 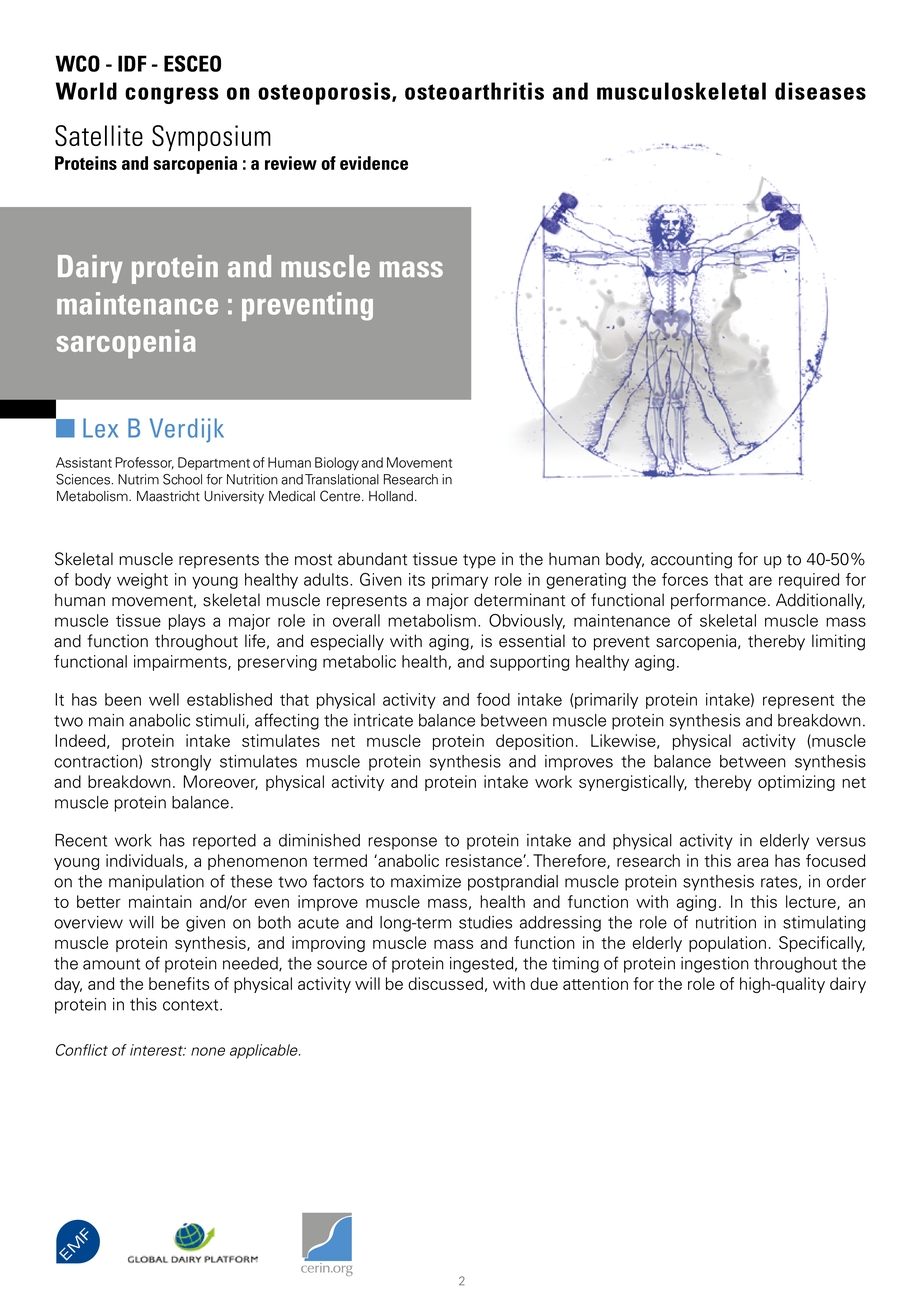 What do you see at coordinates (402, 843) in the screenshot?
I see `response` at bounding box center [402, 843].
